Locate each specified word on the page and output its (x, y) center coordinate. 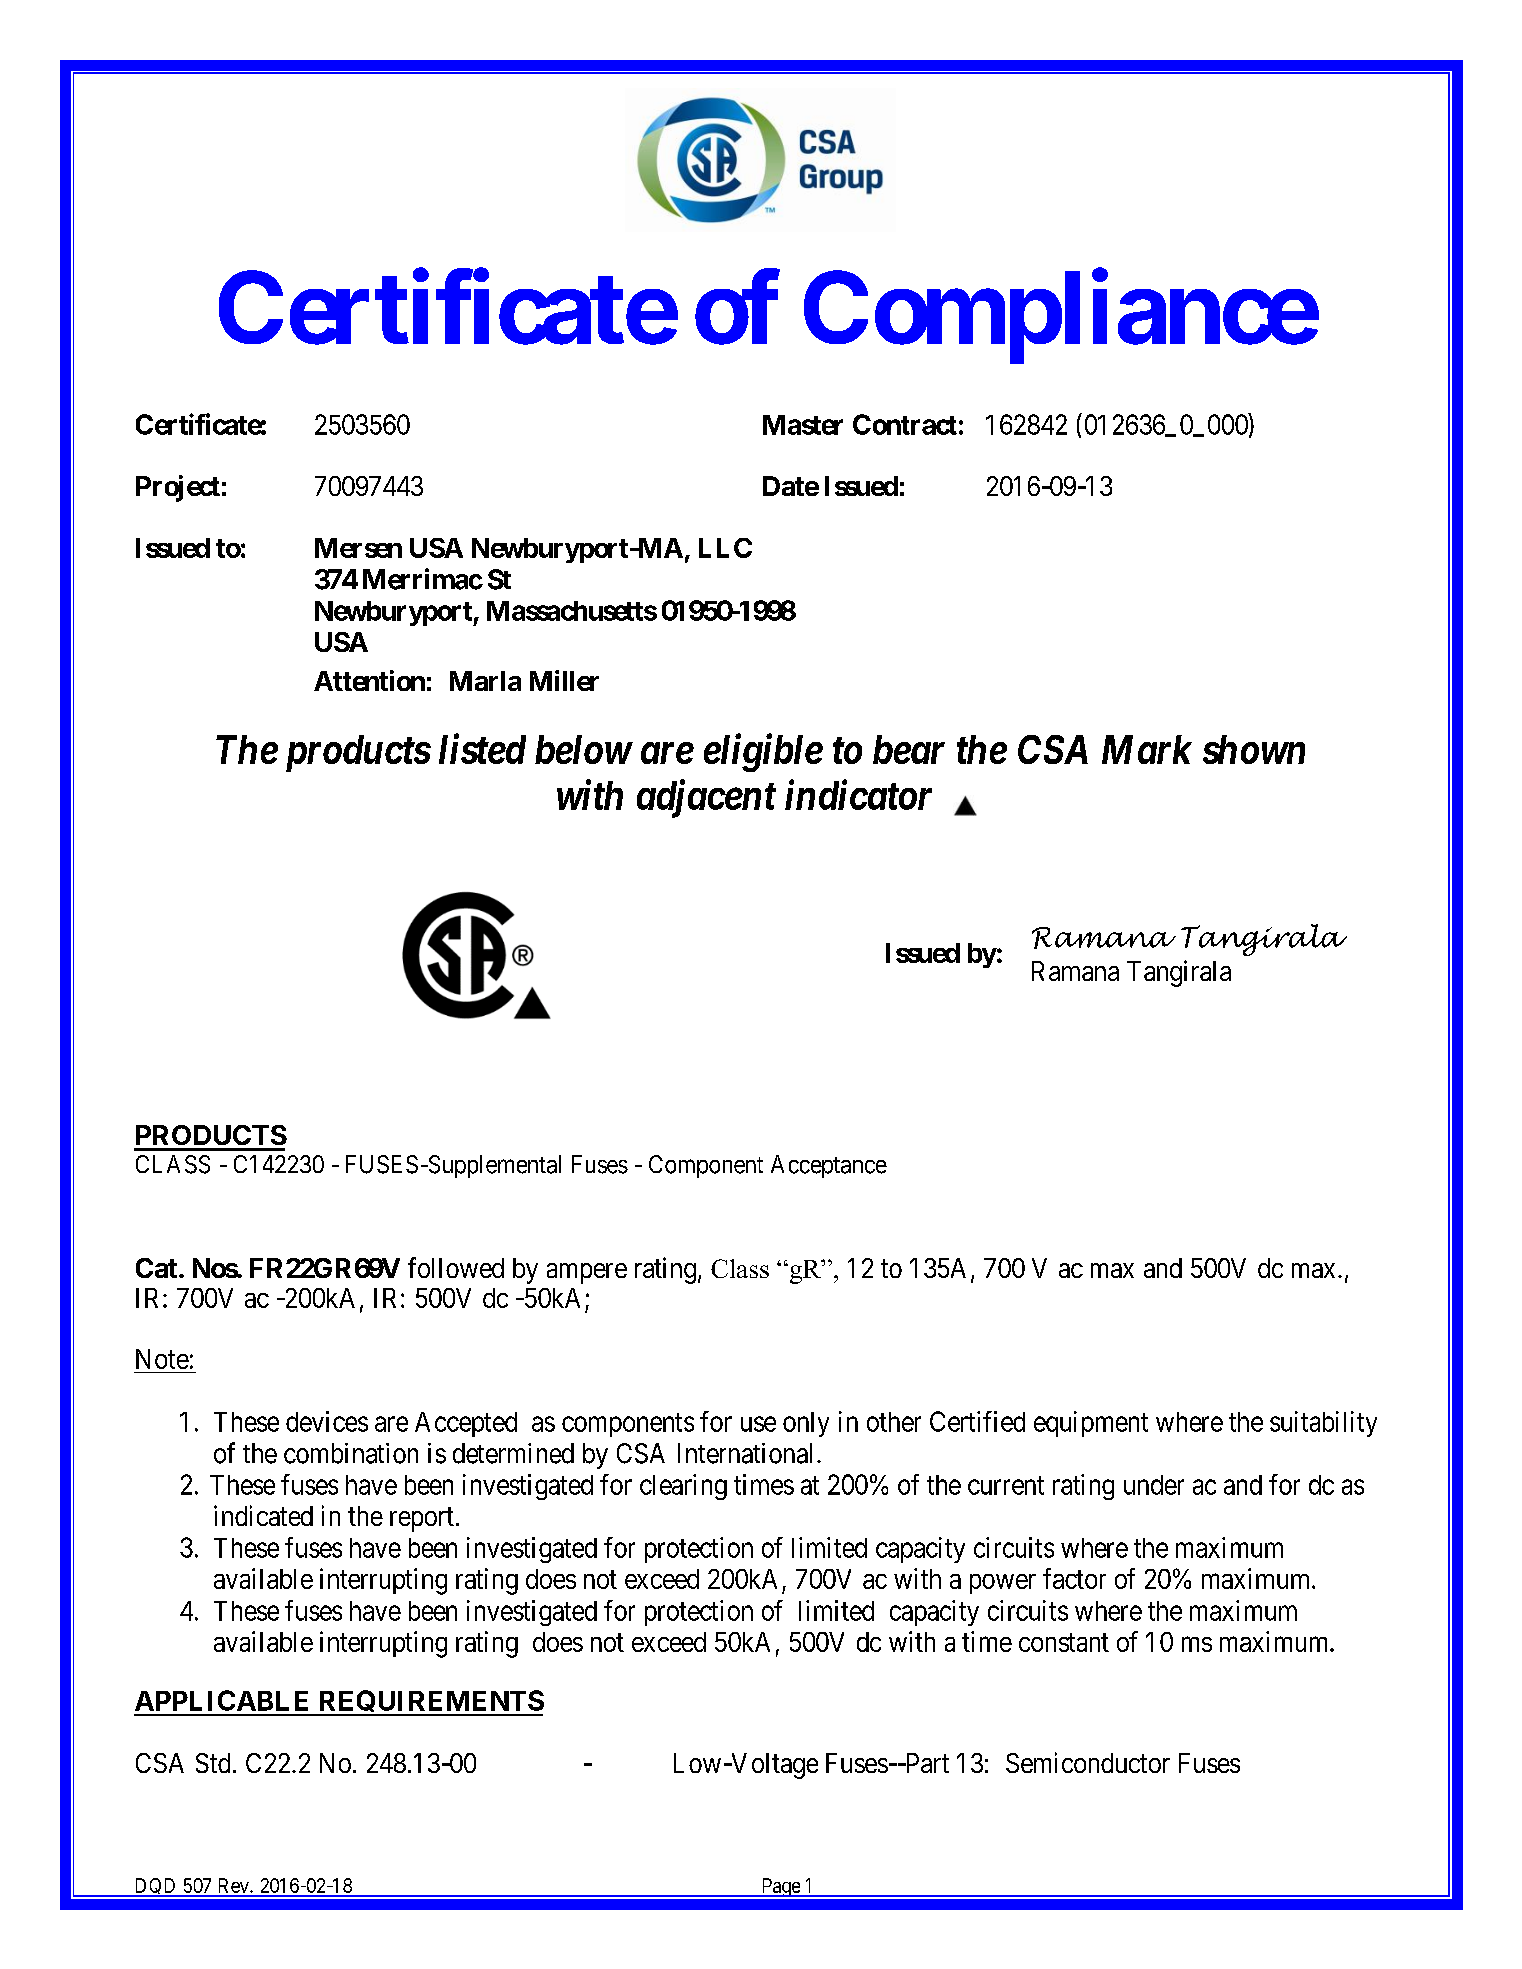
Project (178, 488)
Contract (905, 424)
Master (803, 425)
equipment (1091, 1424)
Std (213, 1763)
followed (456, 1267)
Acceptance (829, 1166)
